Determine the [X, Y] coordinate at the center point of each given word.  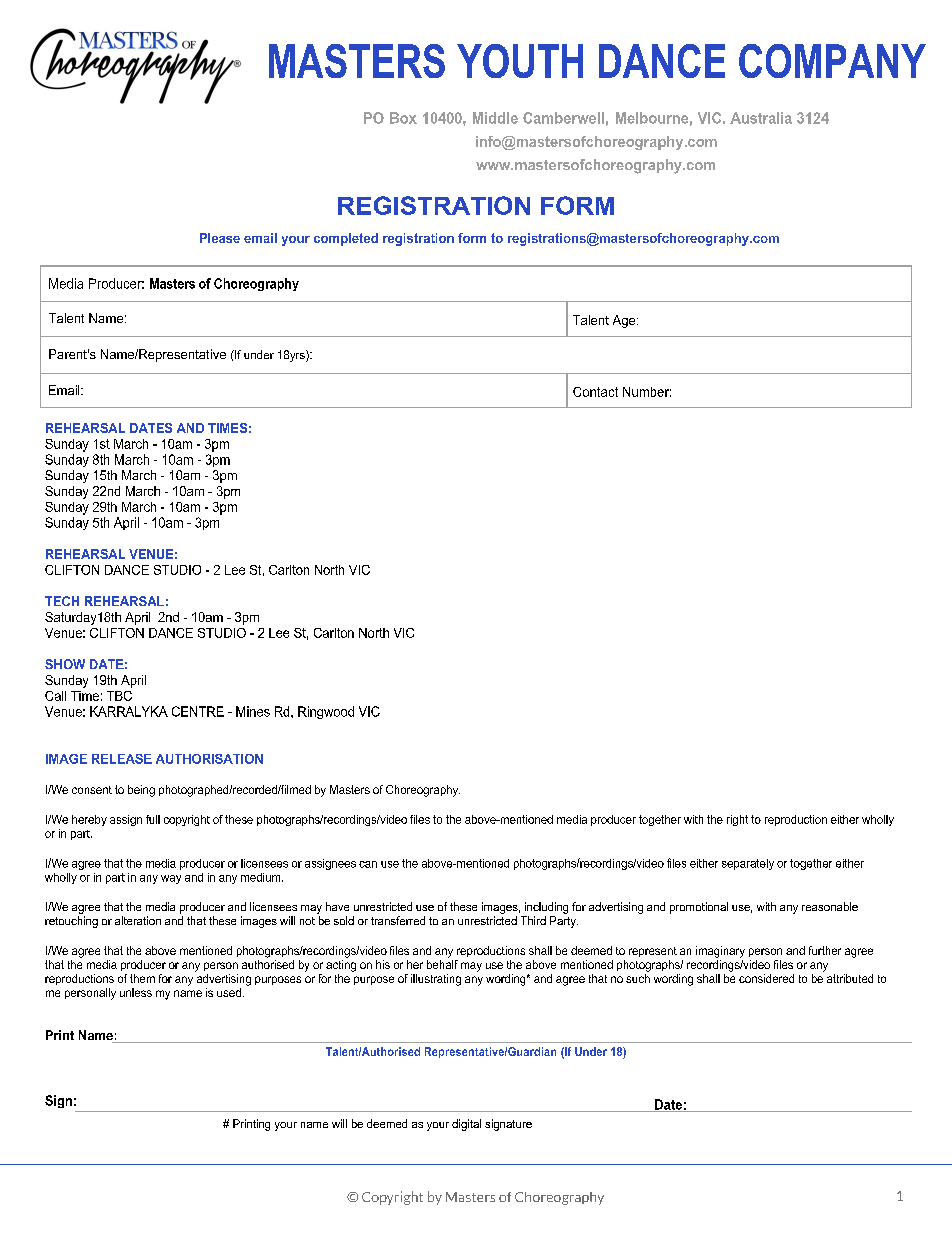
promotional [699, 908]
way [171, 879]
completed [346, 239]
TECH [62, 601]
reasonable [830, 906]
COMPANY [832, 61]
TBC [119, 696]
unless [136, 992]
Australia [761, 118]
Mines [253, 711]
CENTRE [198, 711]
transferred [398, 920]
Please [220, 238]
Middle [495, 118]
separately [748, 864]
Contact [595, 392]
